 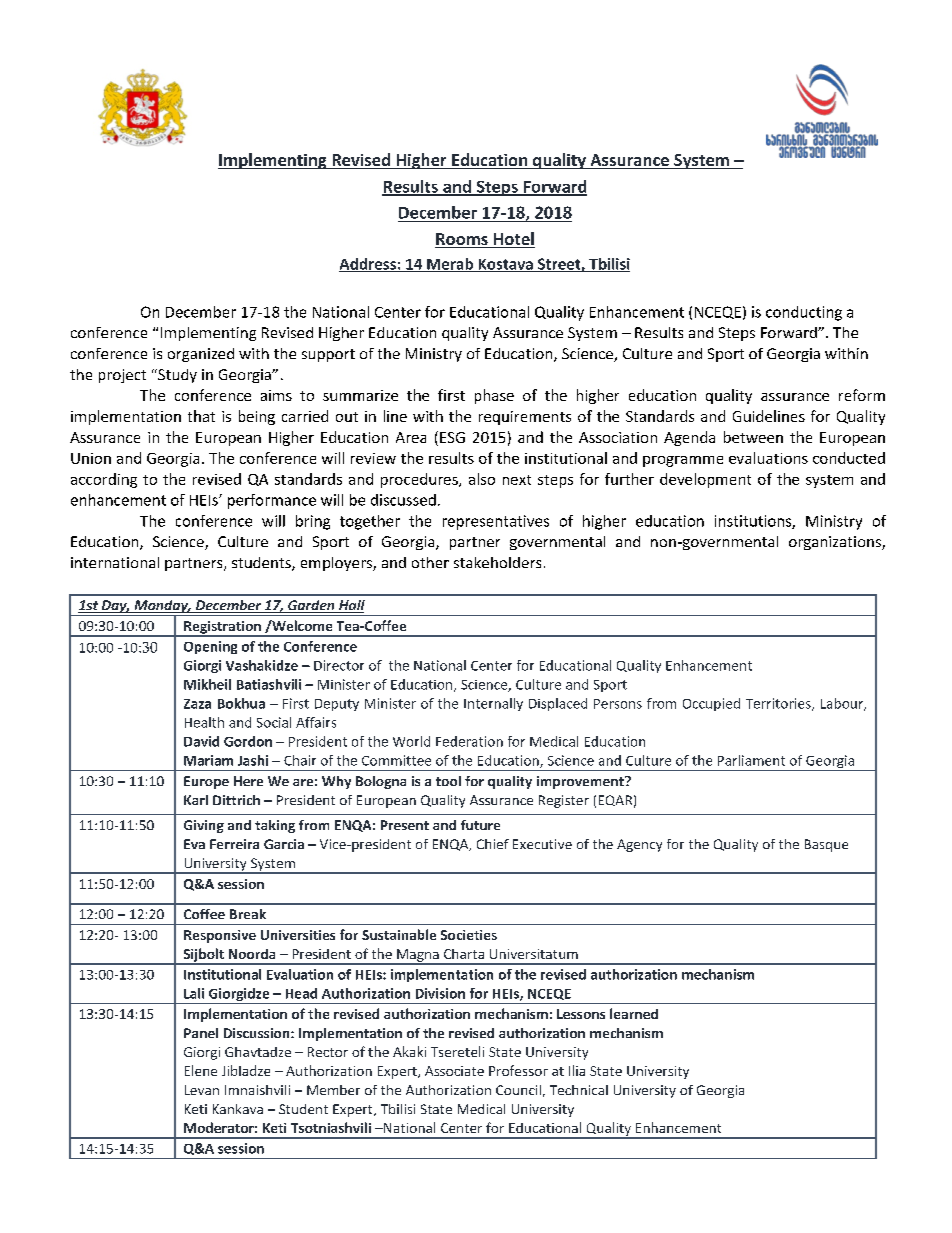 What do you see at coordinates (454, 1071) in the image?
I see `Associate` at bounding box center [454, 1071].
